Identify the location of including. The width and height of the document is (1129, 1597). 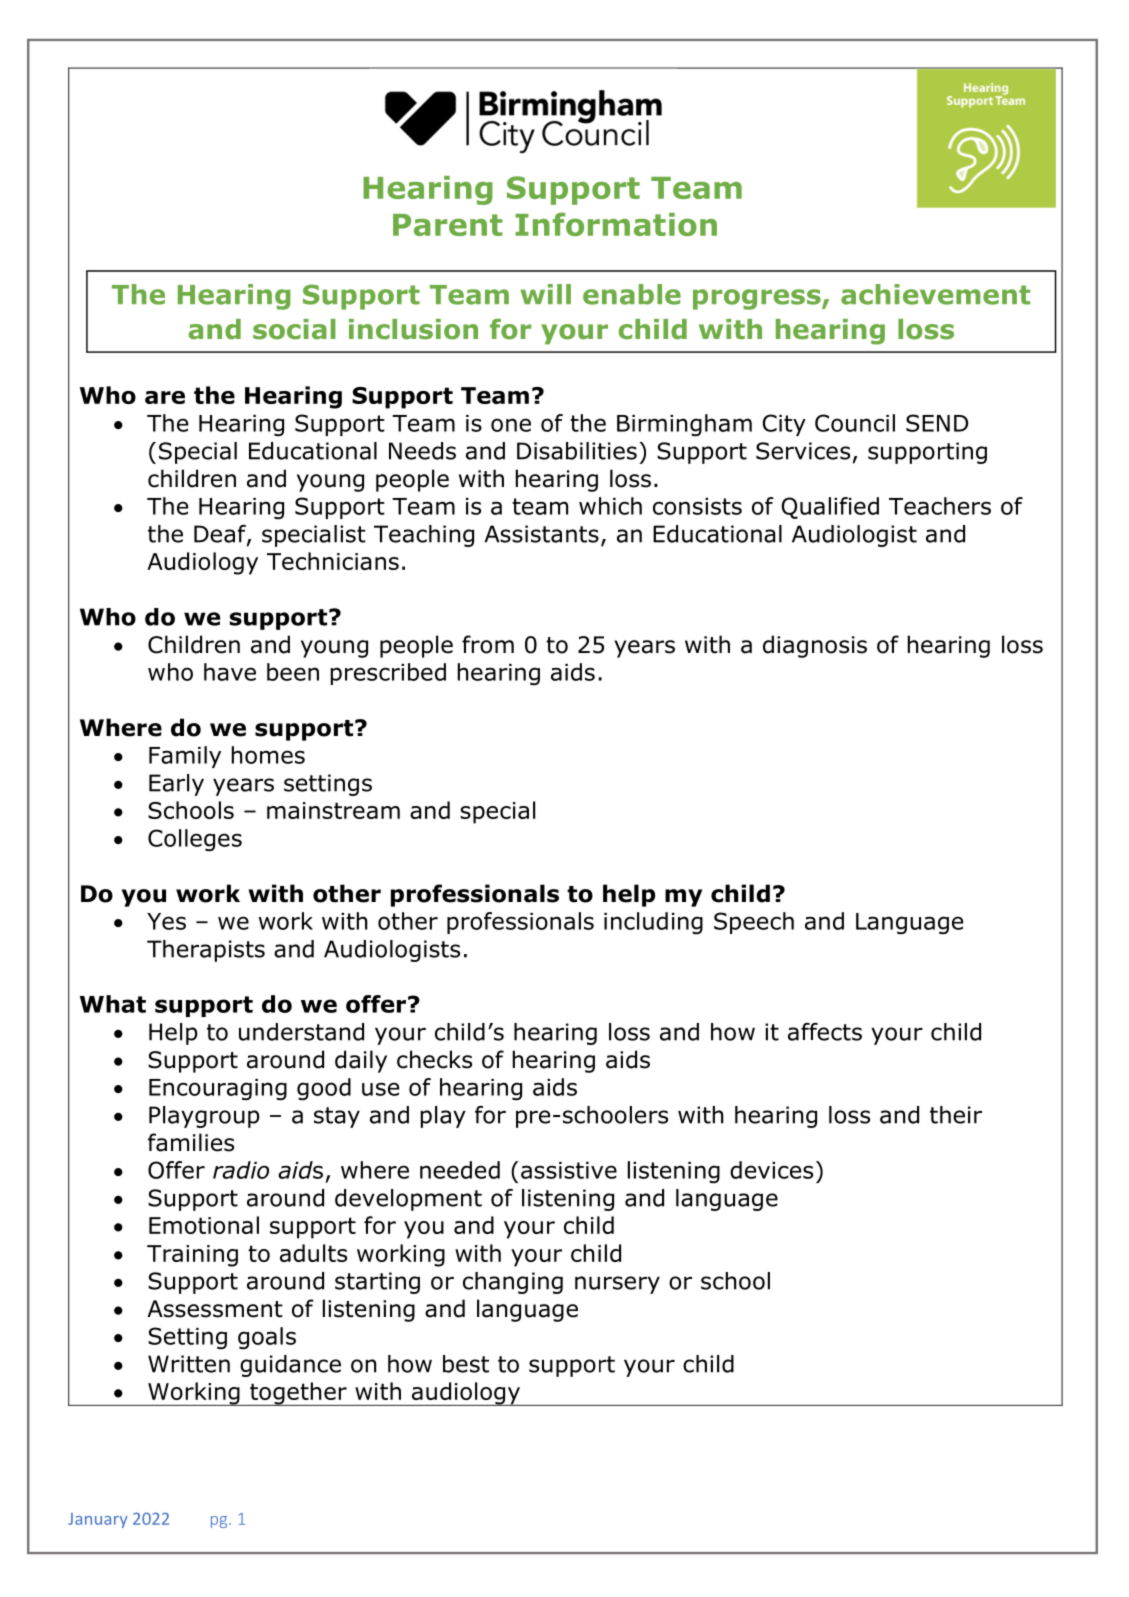
(653, 923).
